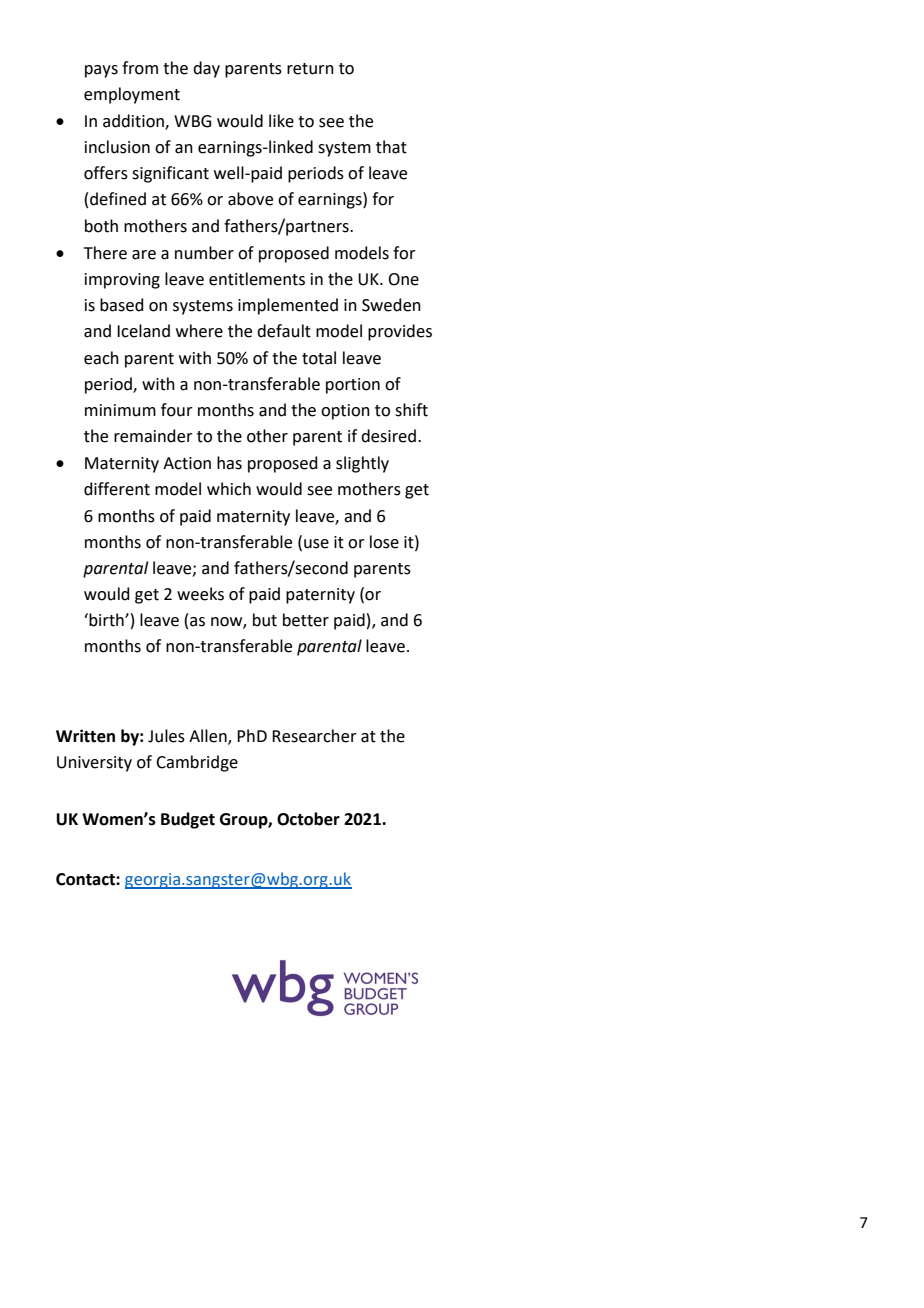 This document has height=1308, width=924. What do you see at coordinates (281, 121) in the document?
I see `like` at bounding box center [281, 121].
